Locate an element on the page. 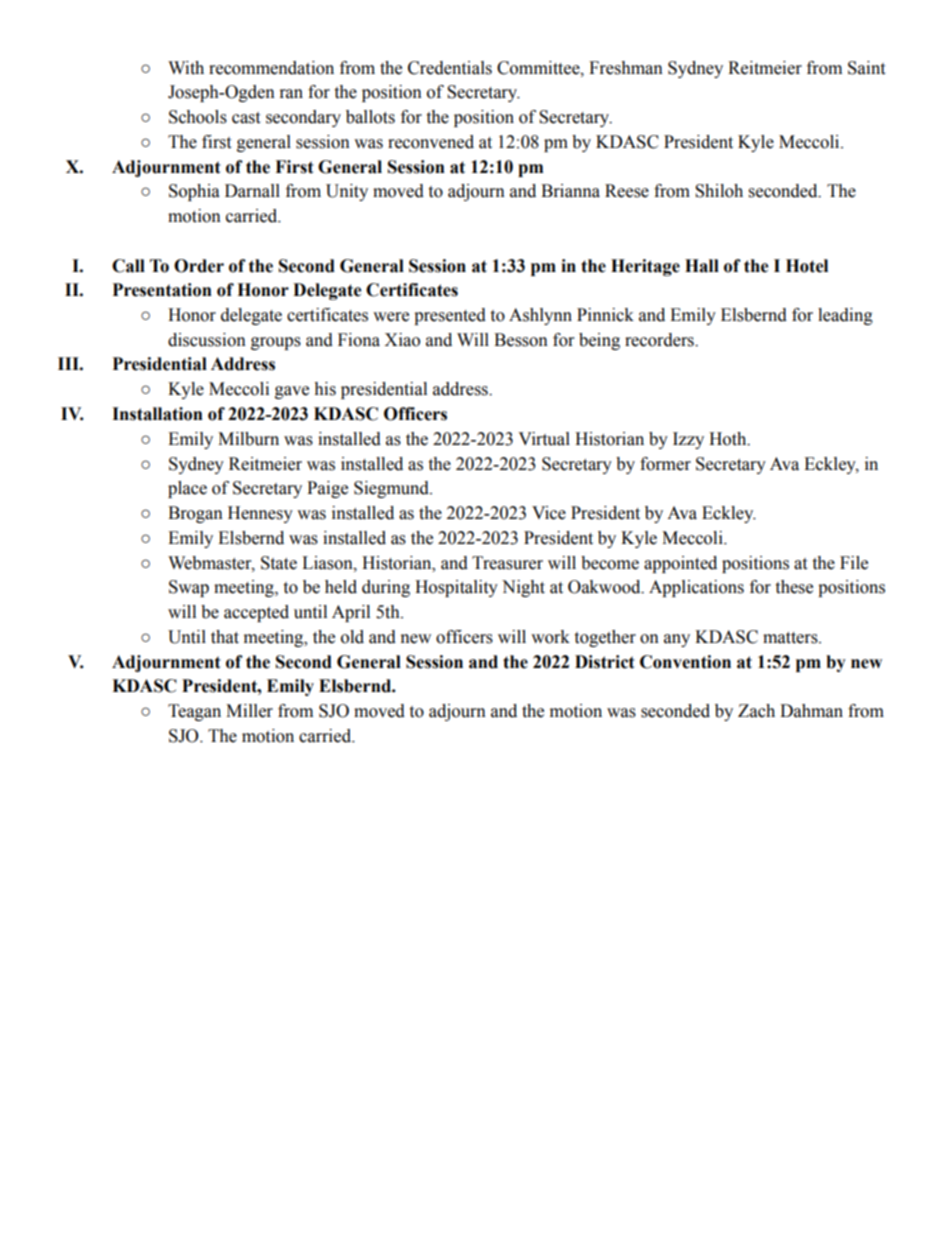 The width and height of the image is (952, 1233). Teagan is located at coordinates (194, 712).
